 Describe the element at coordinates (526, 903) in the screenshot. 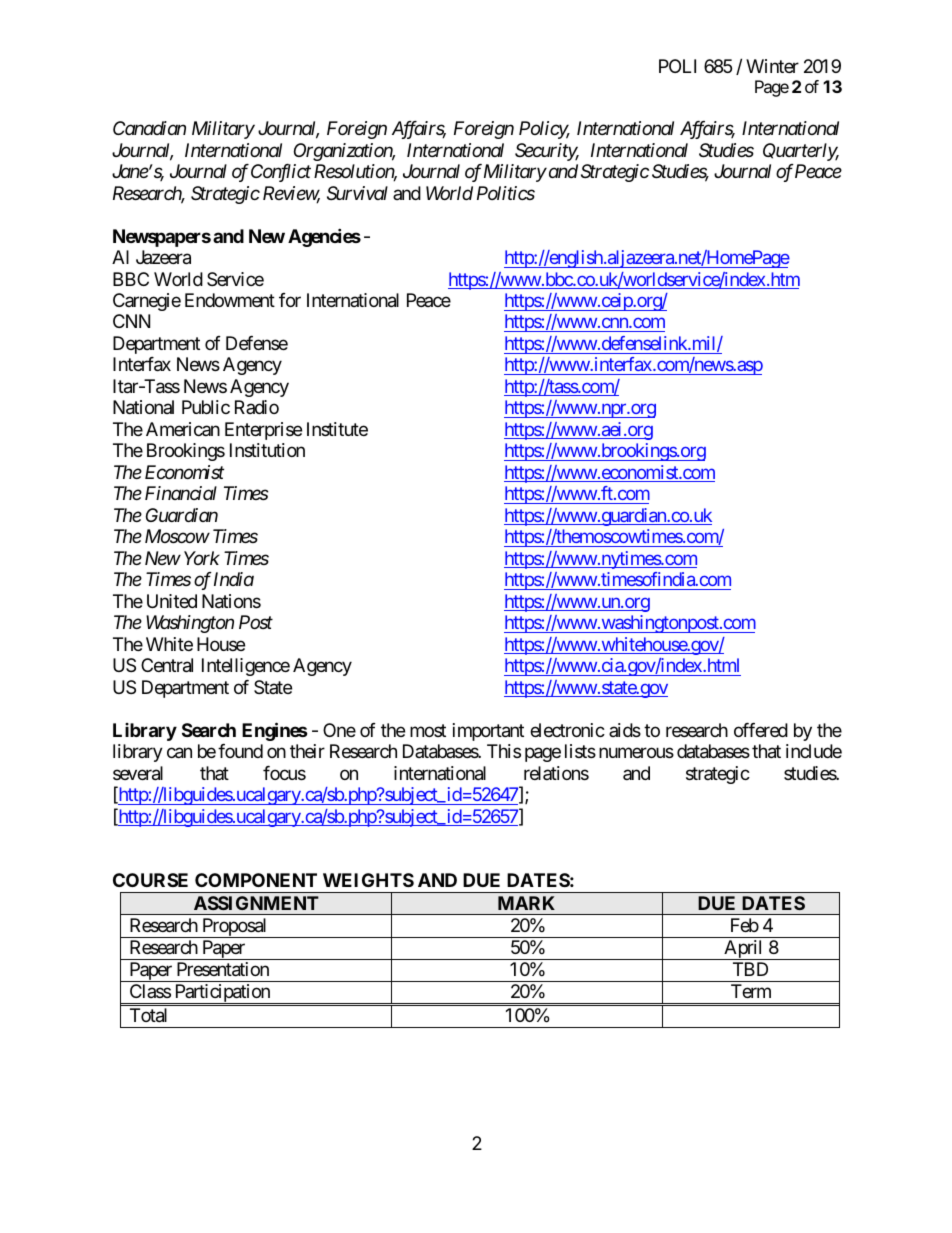

I see `MARK` at that location.
